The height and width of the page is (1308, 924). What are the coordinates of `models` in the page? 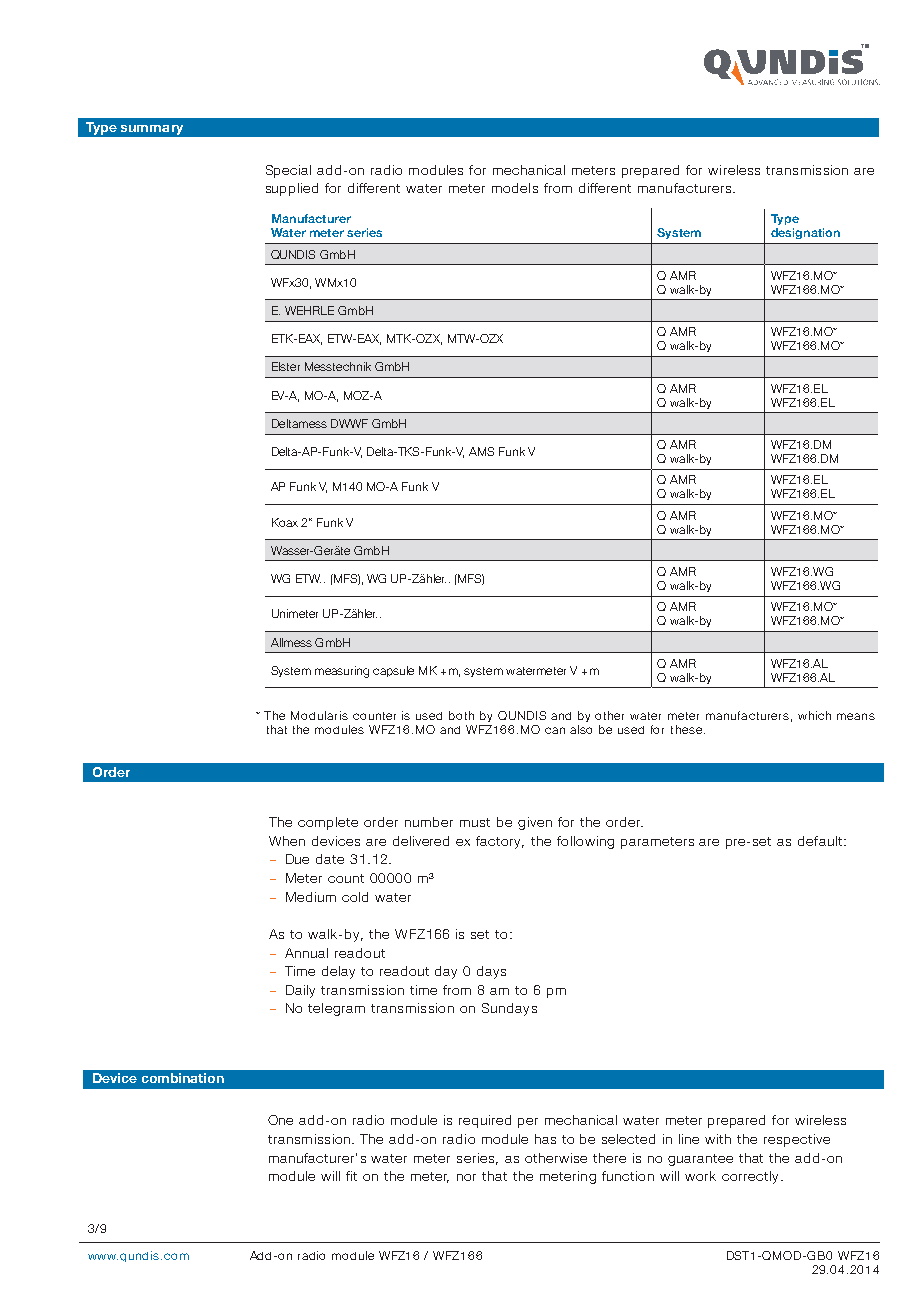 It's located at (515, 188).
